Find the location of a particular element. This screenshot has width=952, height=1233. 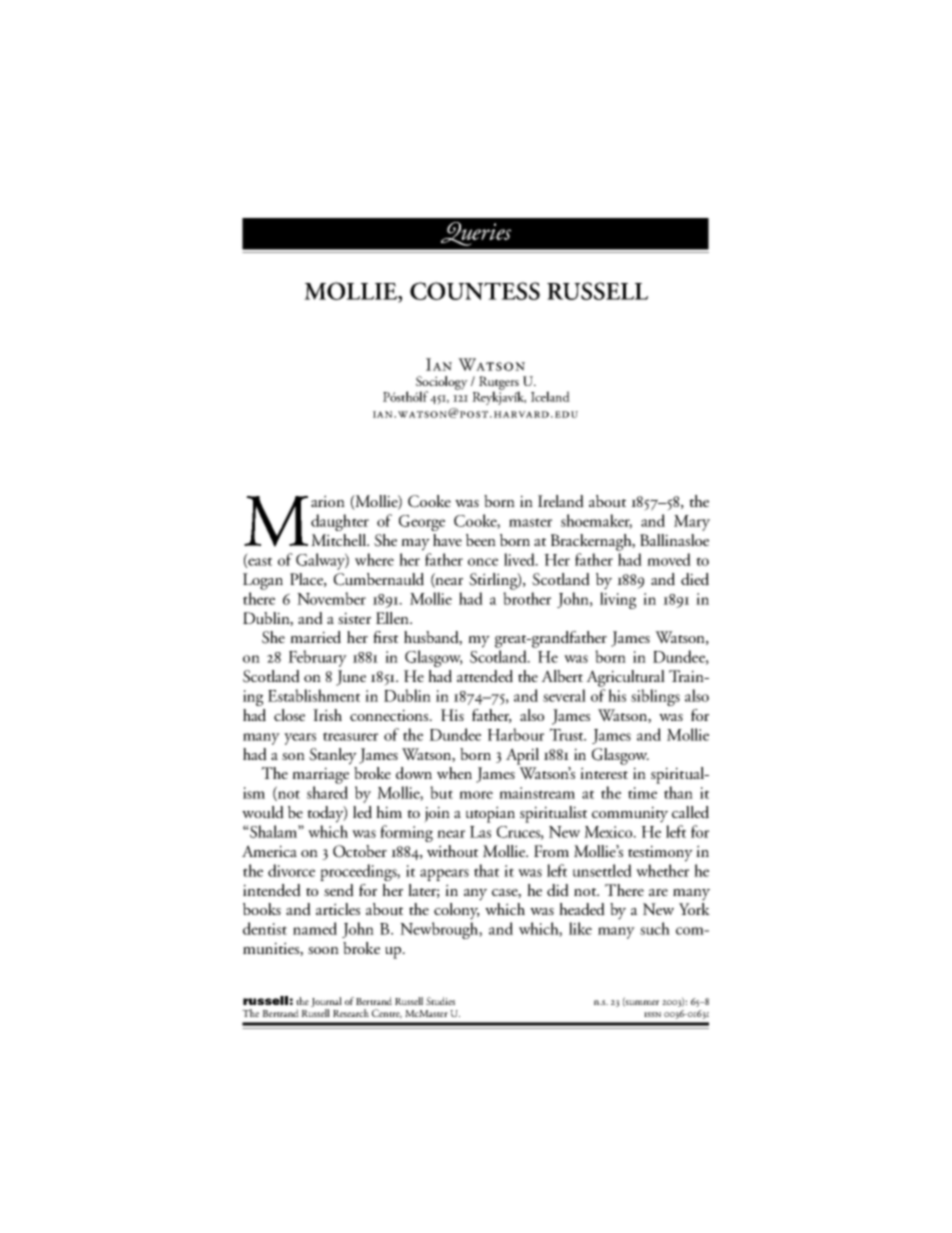

COUNTESS is located at coordinates (475, 291).
